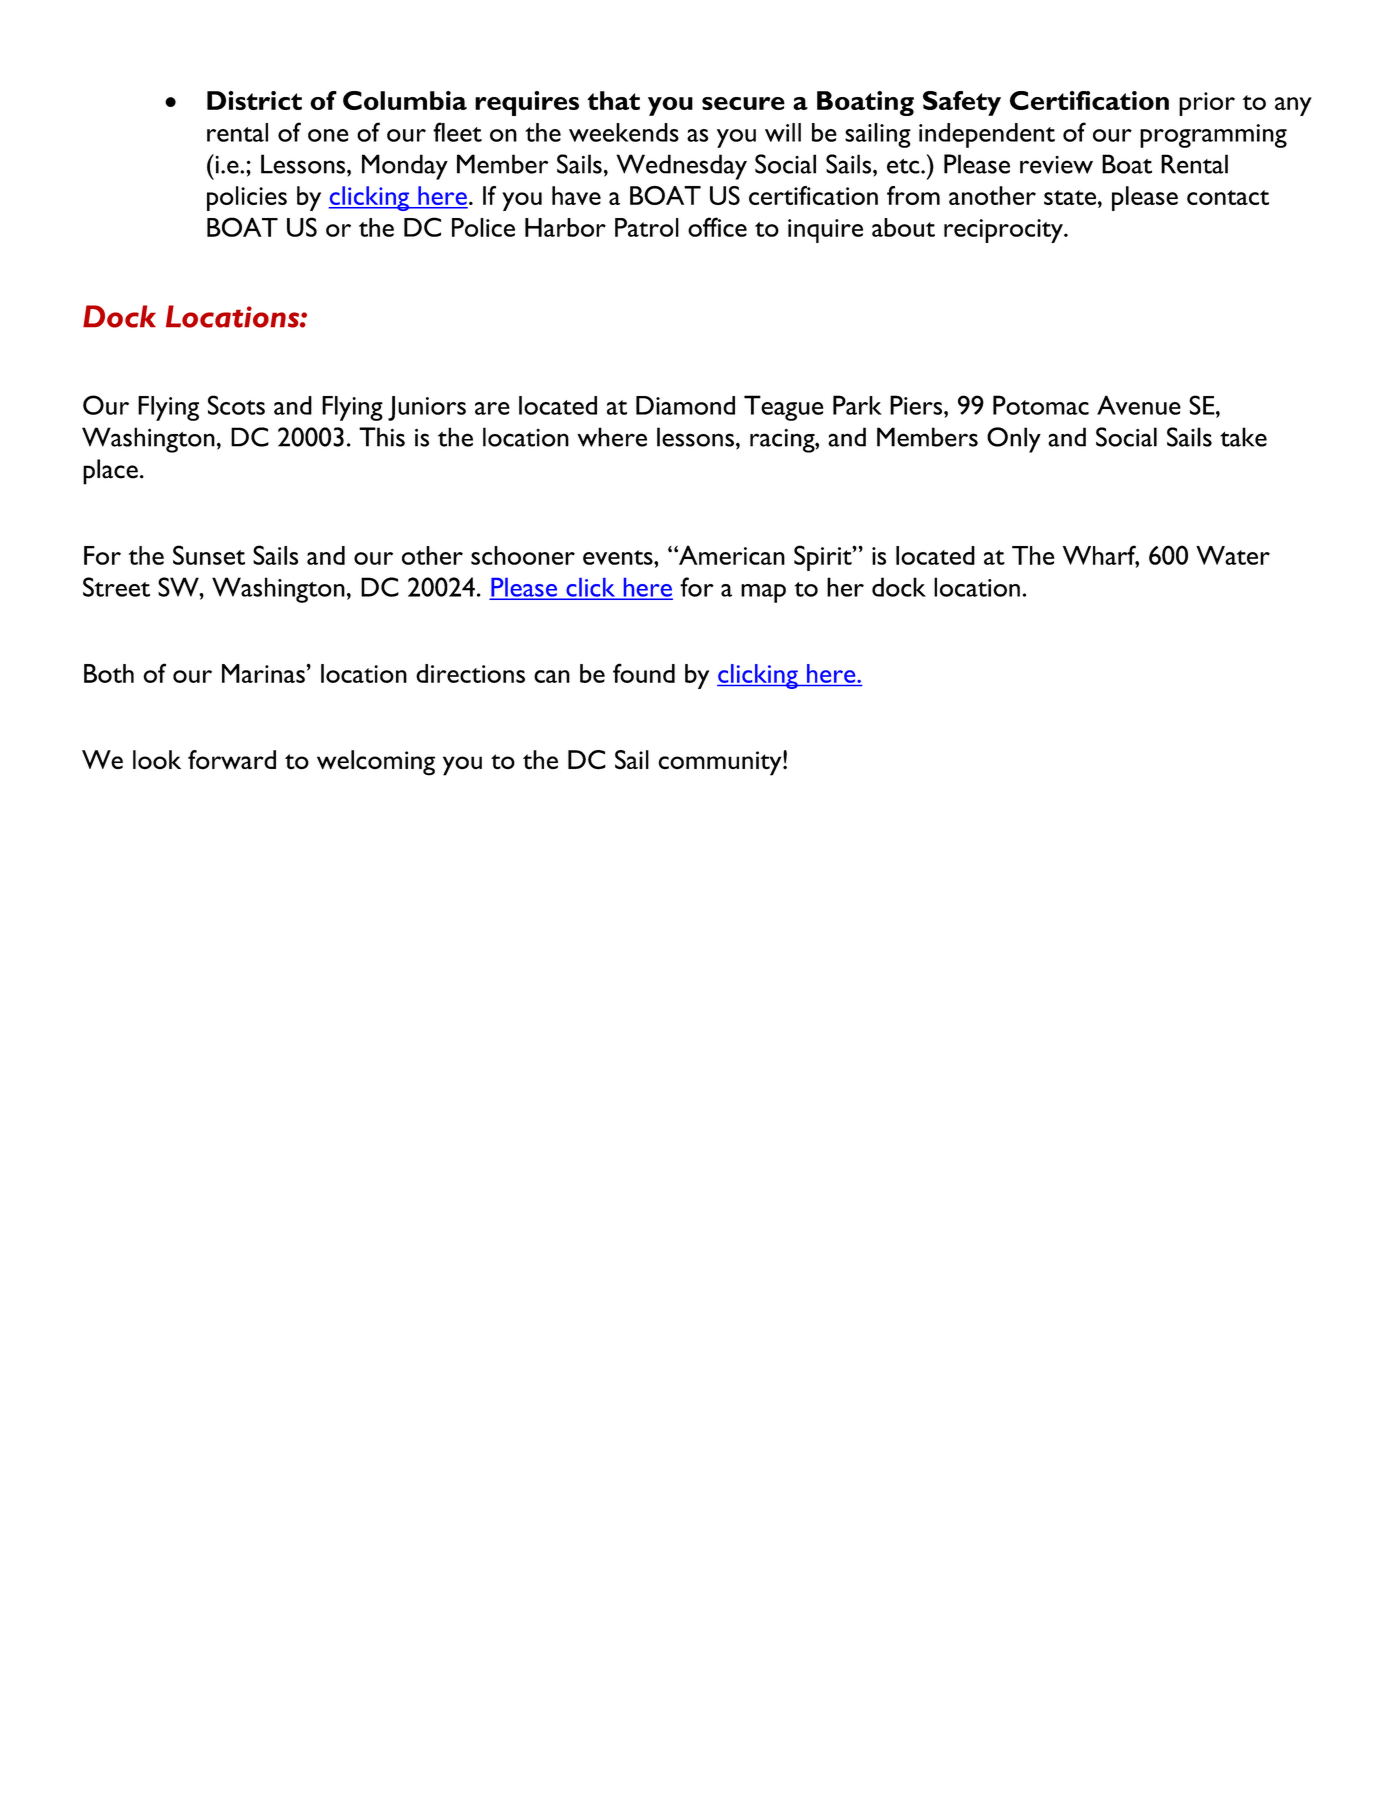 Image resolution: width=1396 pixels, height=1807 pixels. What do you see at coordinates (1207, 104) in the screenshot?
I see `prior` at bounding box center [1207, 104].
